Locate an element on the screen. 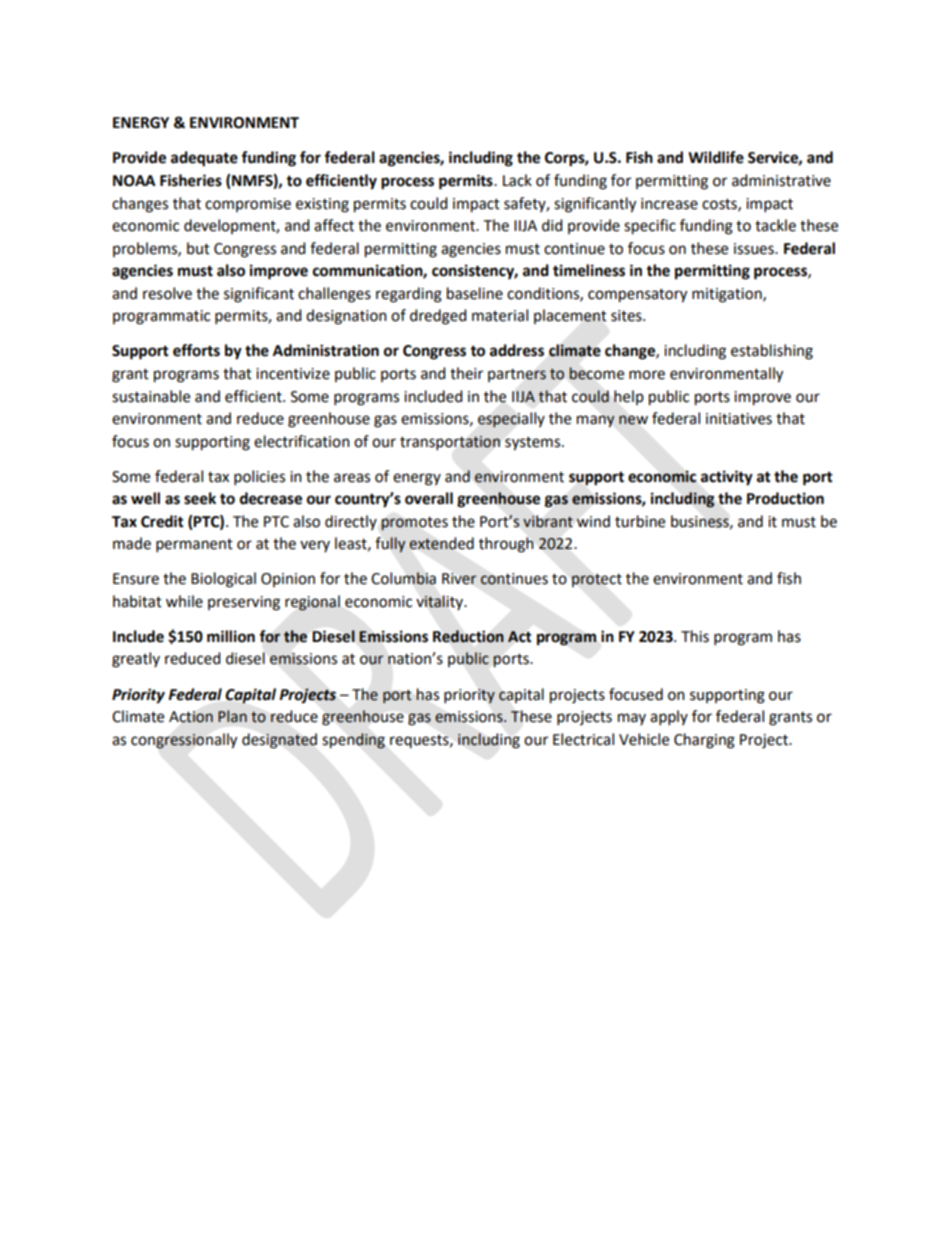 This screenshot has height=1233, width=952. wind is located at coordinates (593, 521).
